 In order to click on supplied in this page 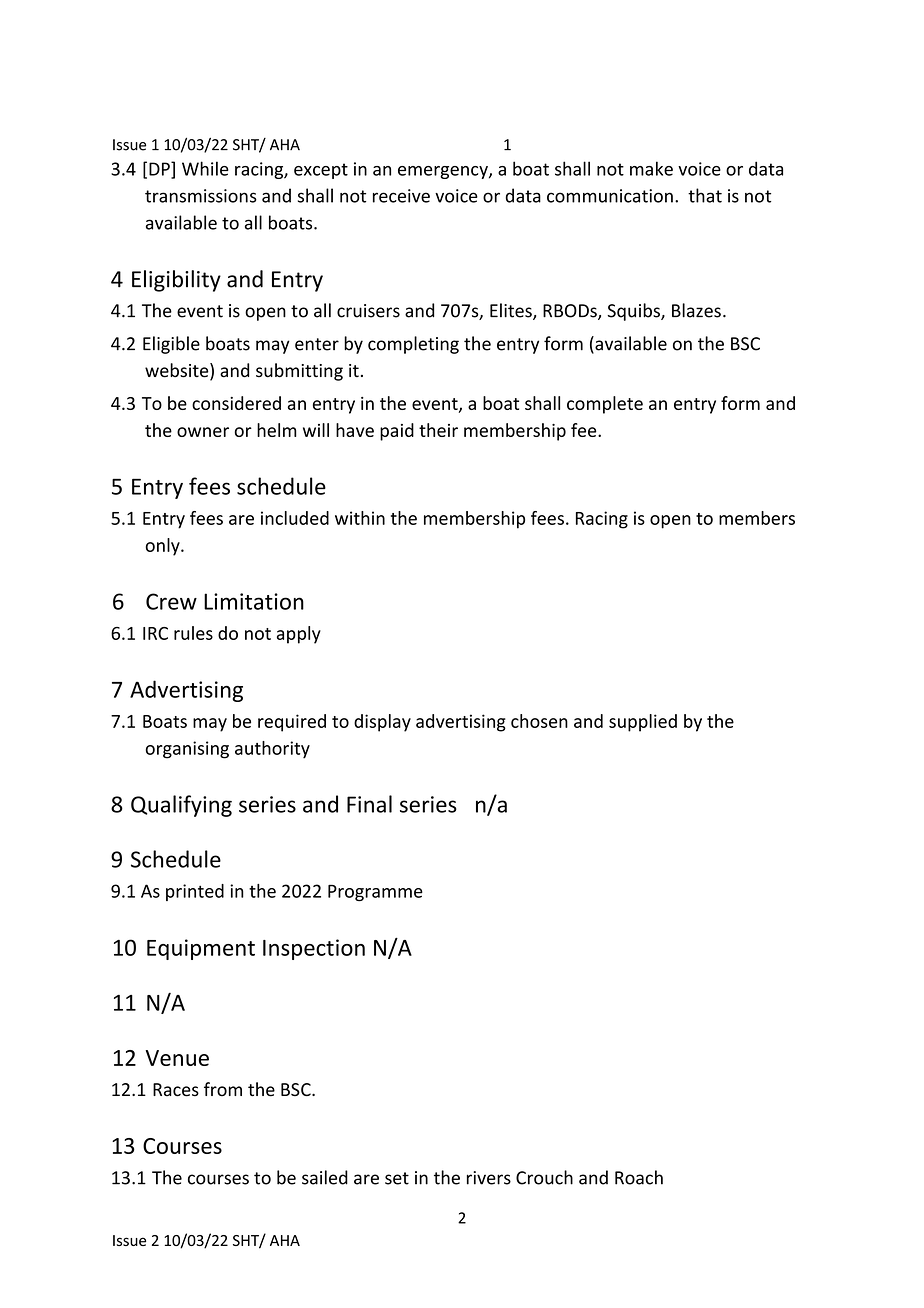, I will do `click(643, 723)`.
